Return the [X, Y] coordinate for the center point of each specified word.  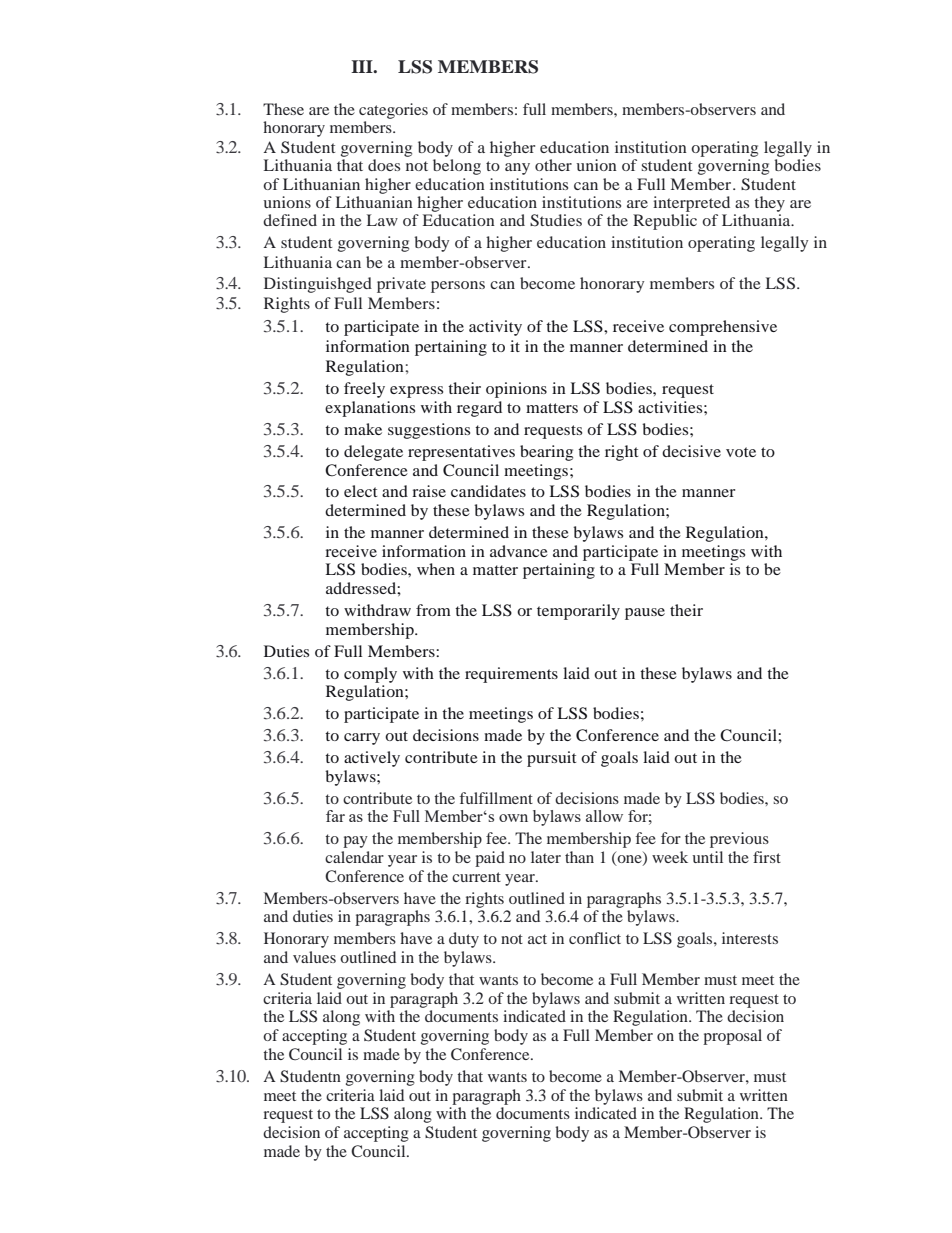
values [314, 957]
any [517, 169]
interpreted [691, 204]
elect [360, 491]
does [384, 165]
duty [464, 940]
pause [645, 614]
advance [519, 551]
